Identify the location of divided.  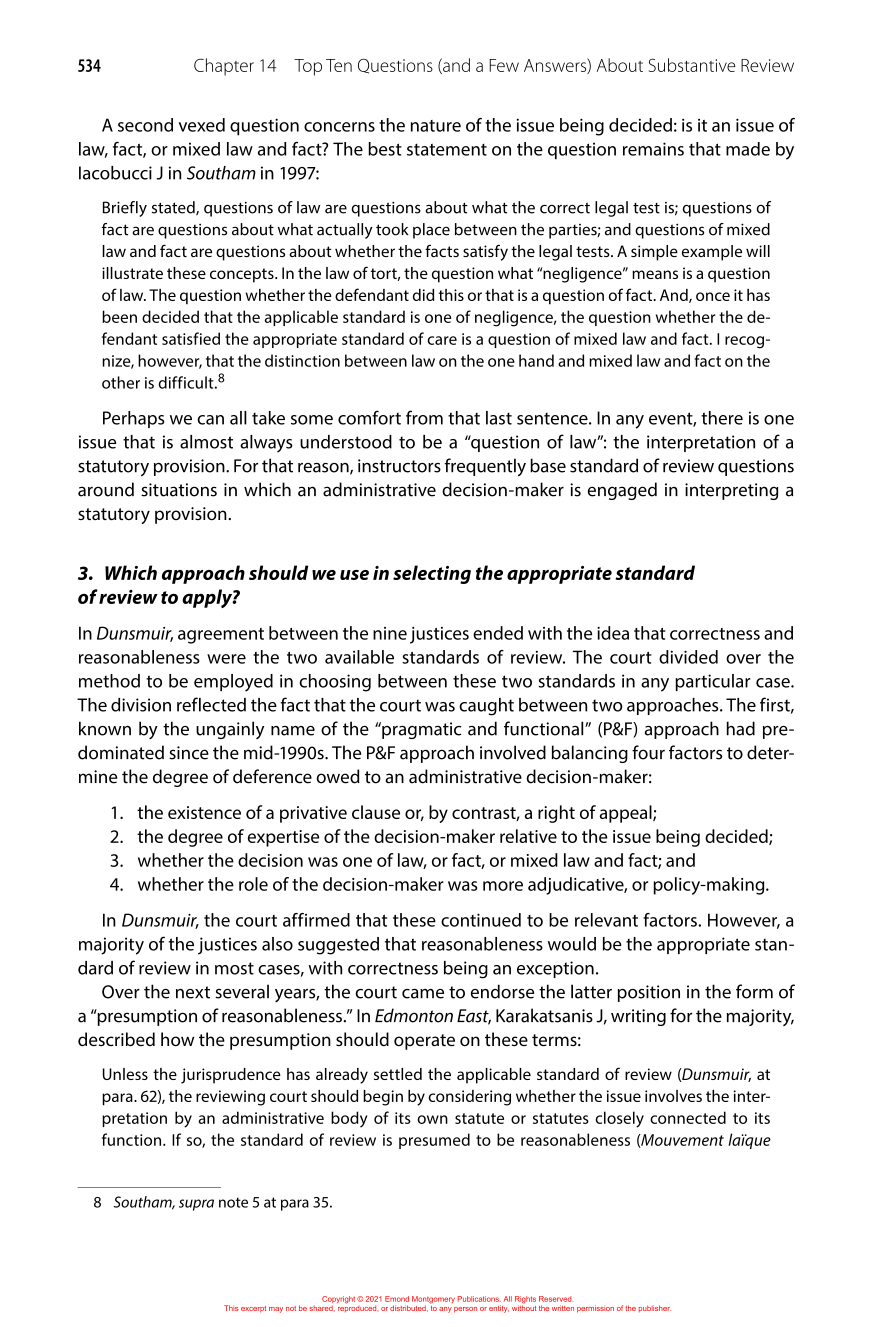
(688, 657).
